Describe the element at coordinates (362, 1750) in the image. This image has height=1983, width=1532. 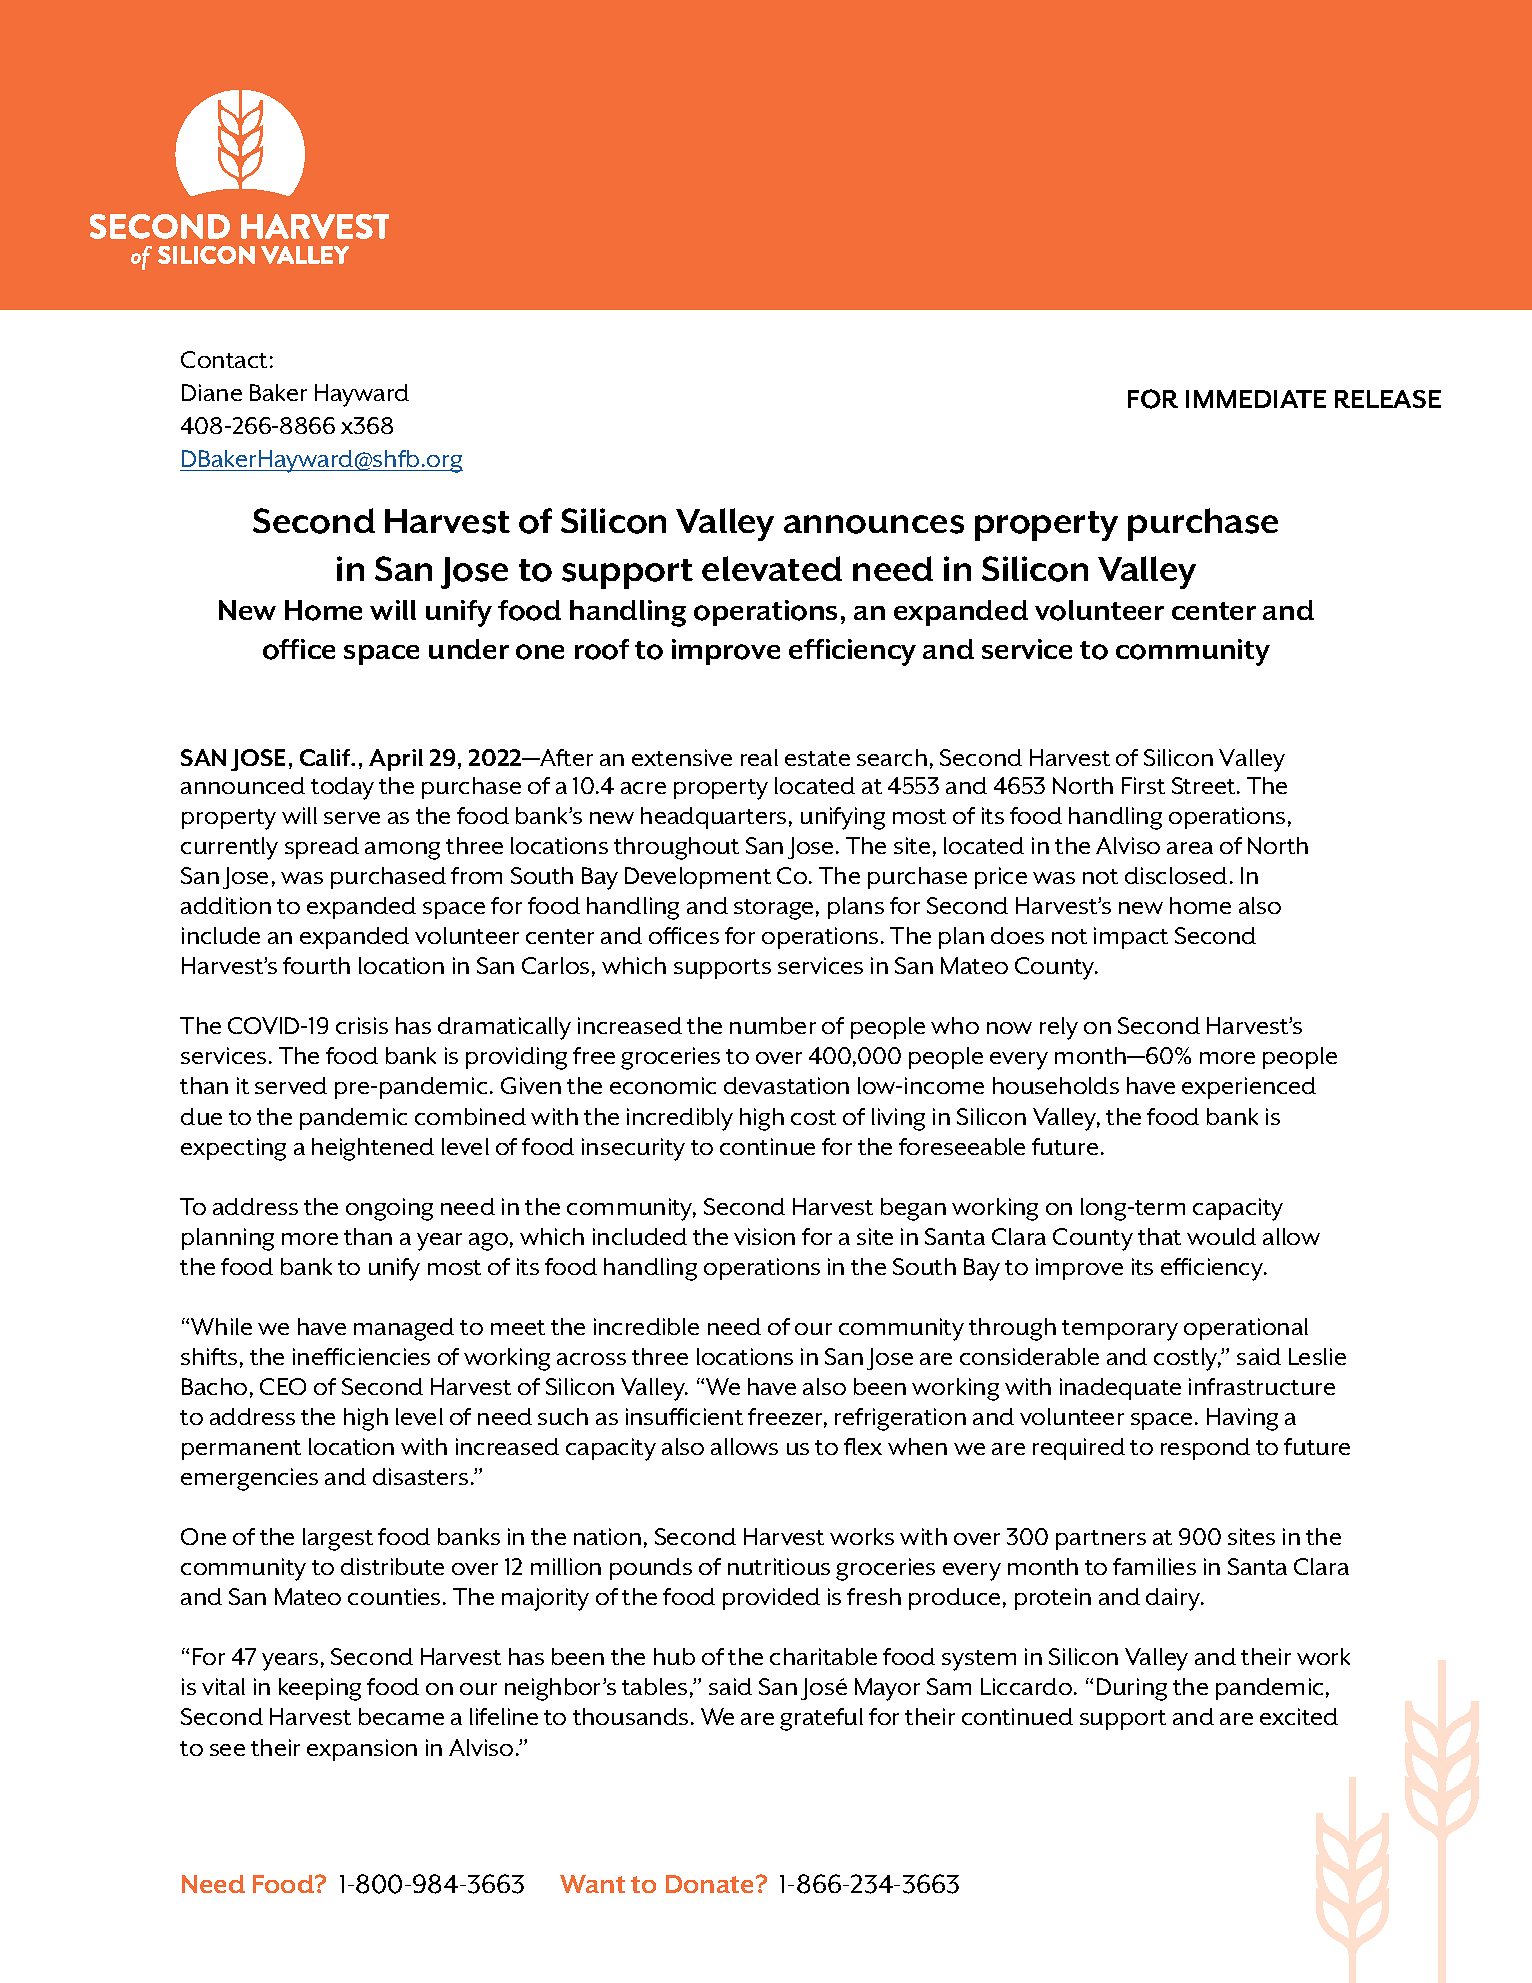
I see `expansion` at that location.
